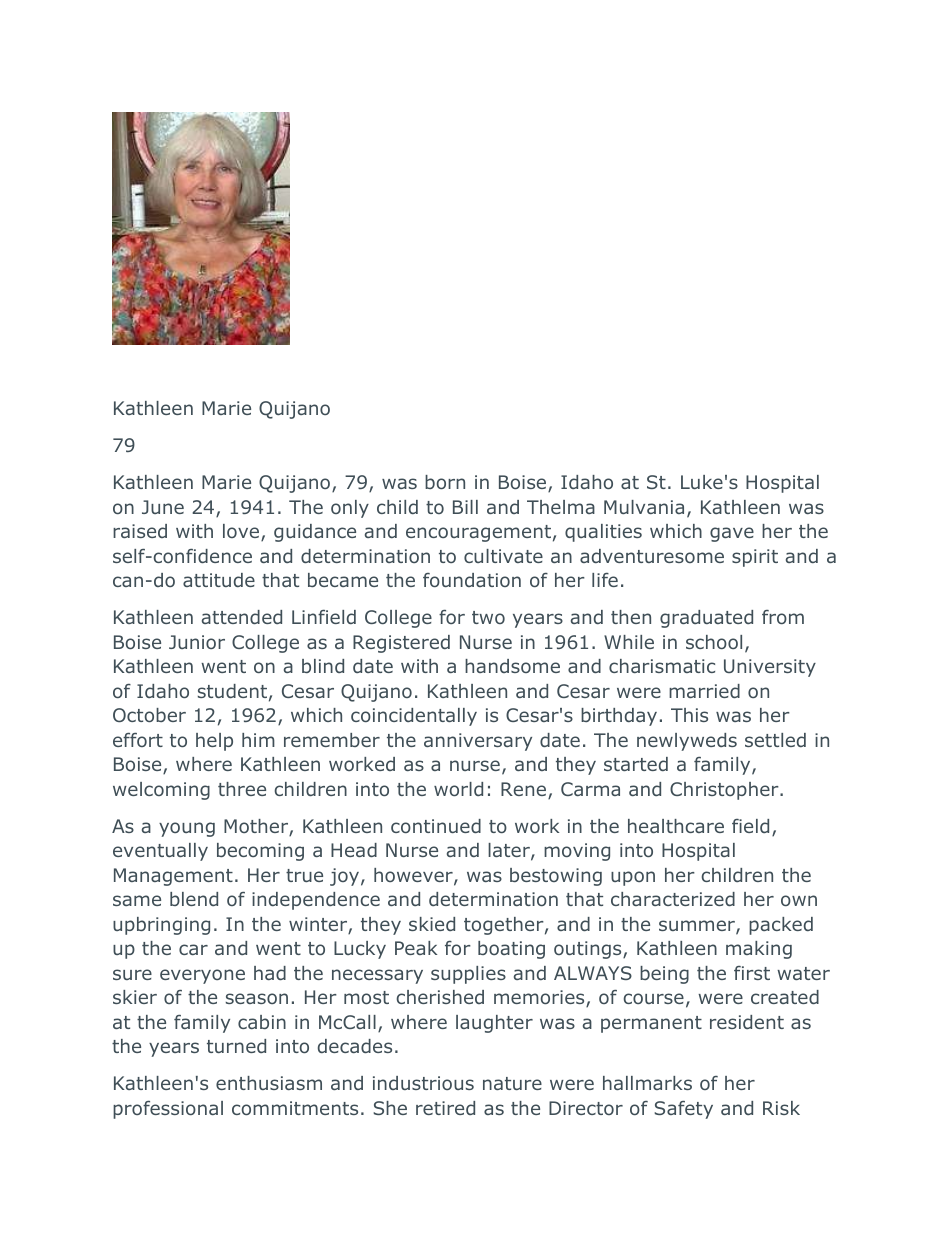 The height and width of the document is (1233, 952). I want to click on three, so click(242, 789).
